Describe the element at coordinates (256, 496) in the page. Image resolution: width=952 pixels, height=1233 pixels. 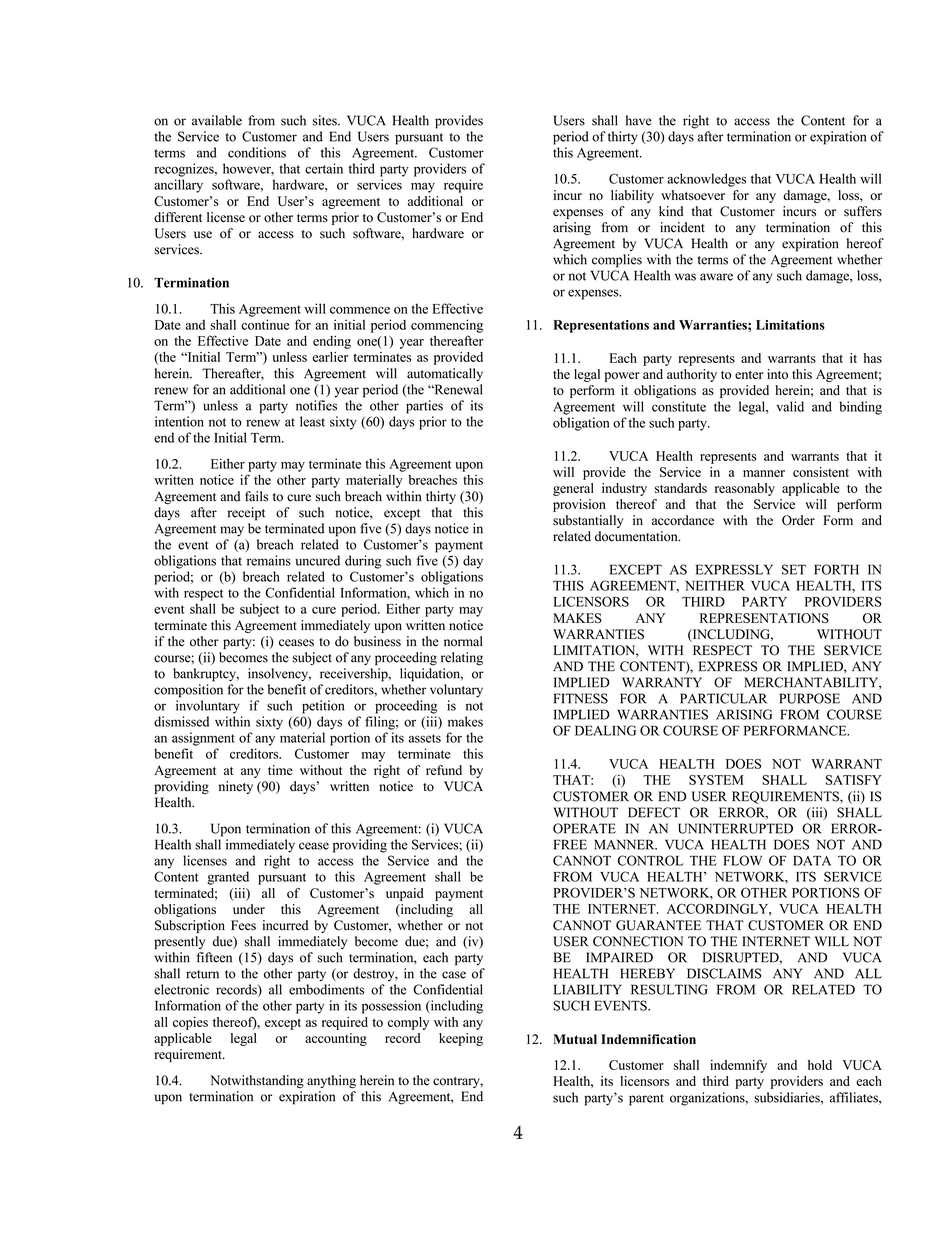
I see `fails` at that location.
